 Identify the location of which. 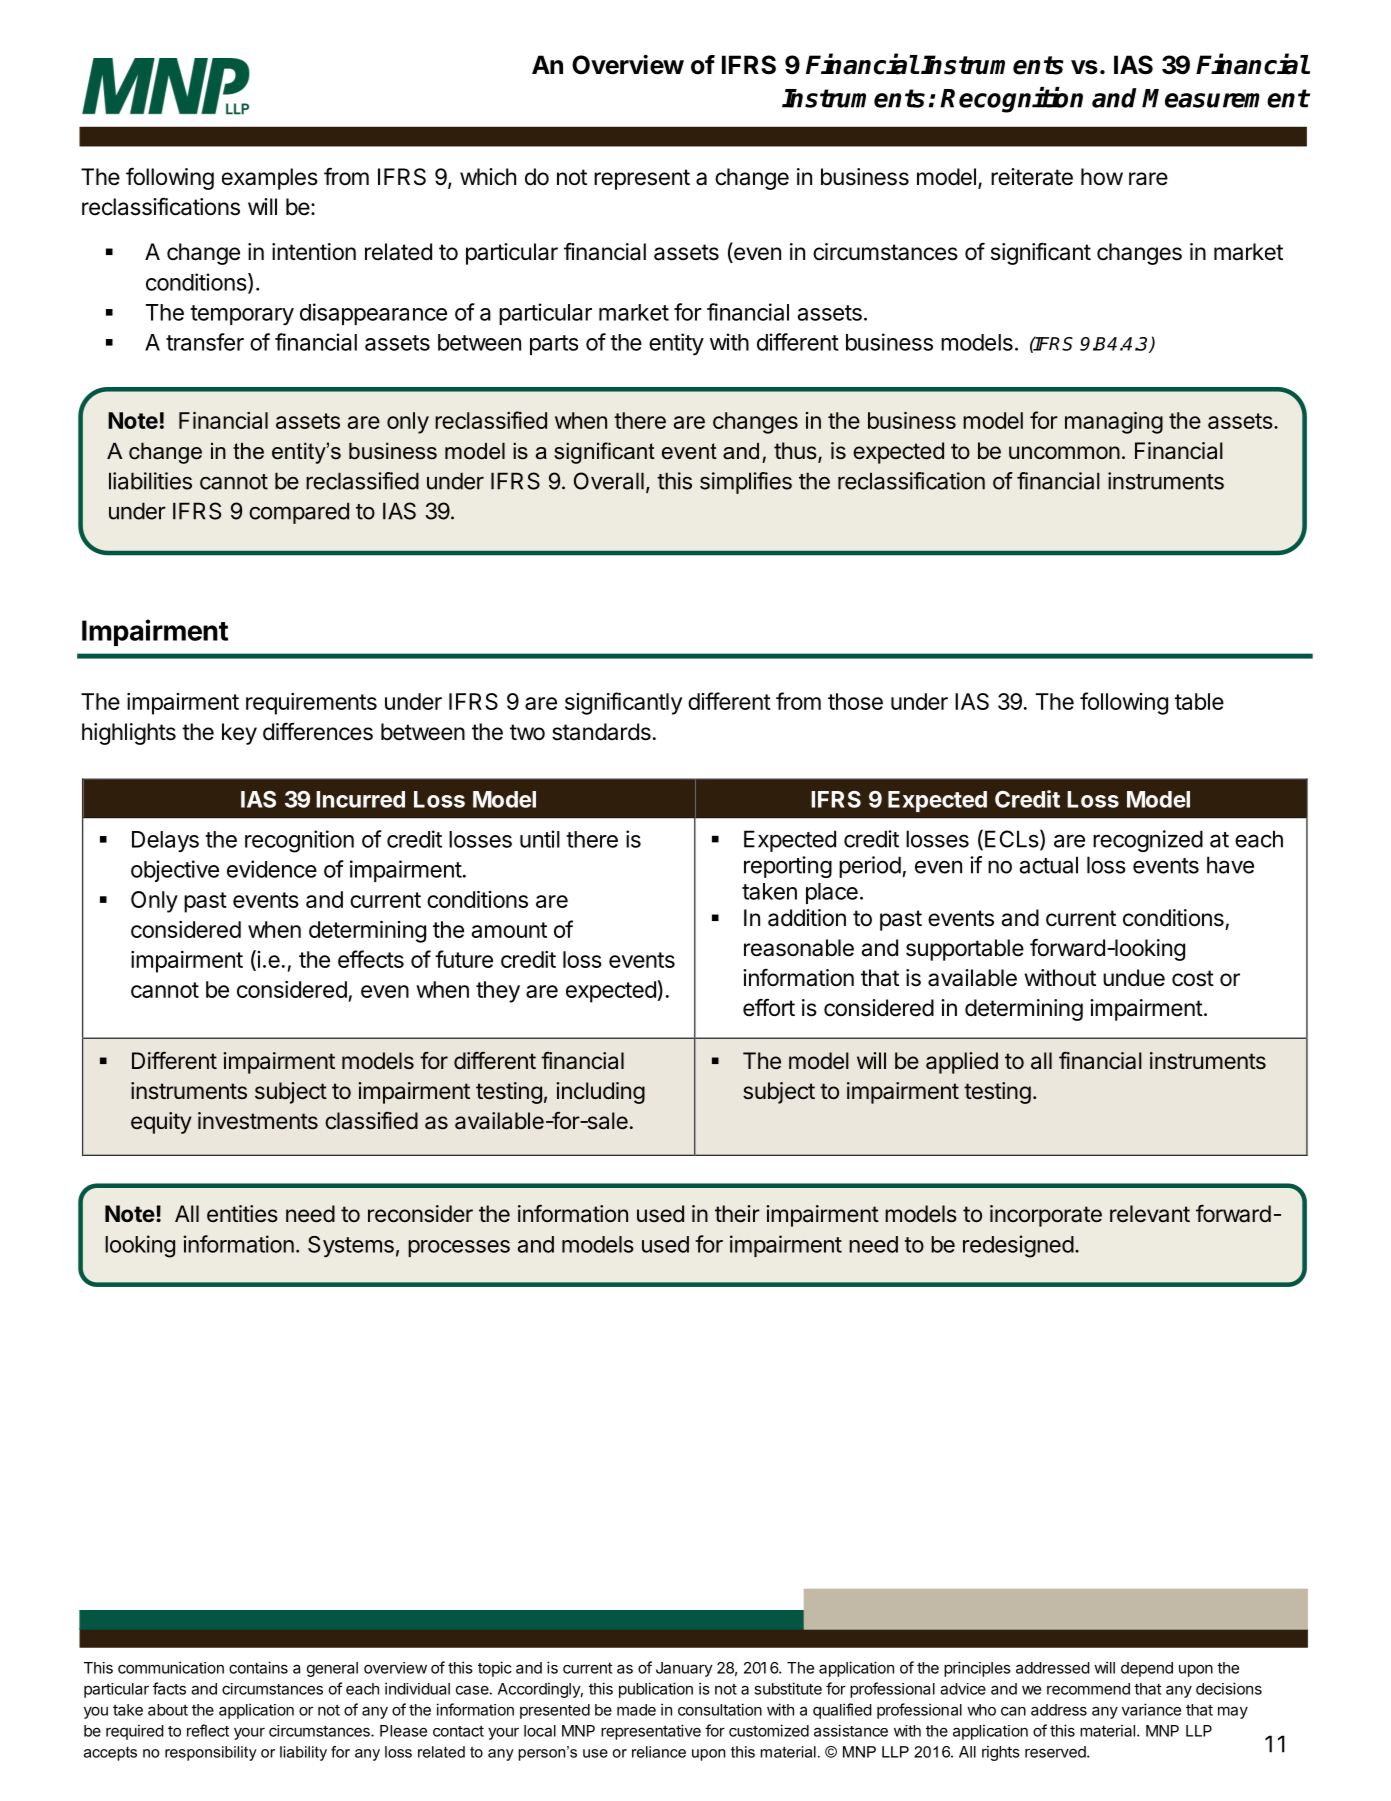
(488, 177).
